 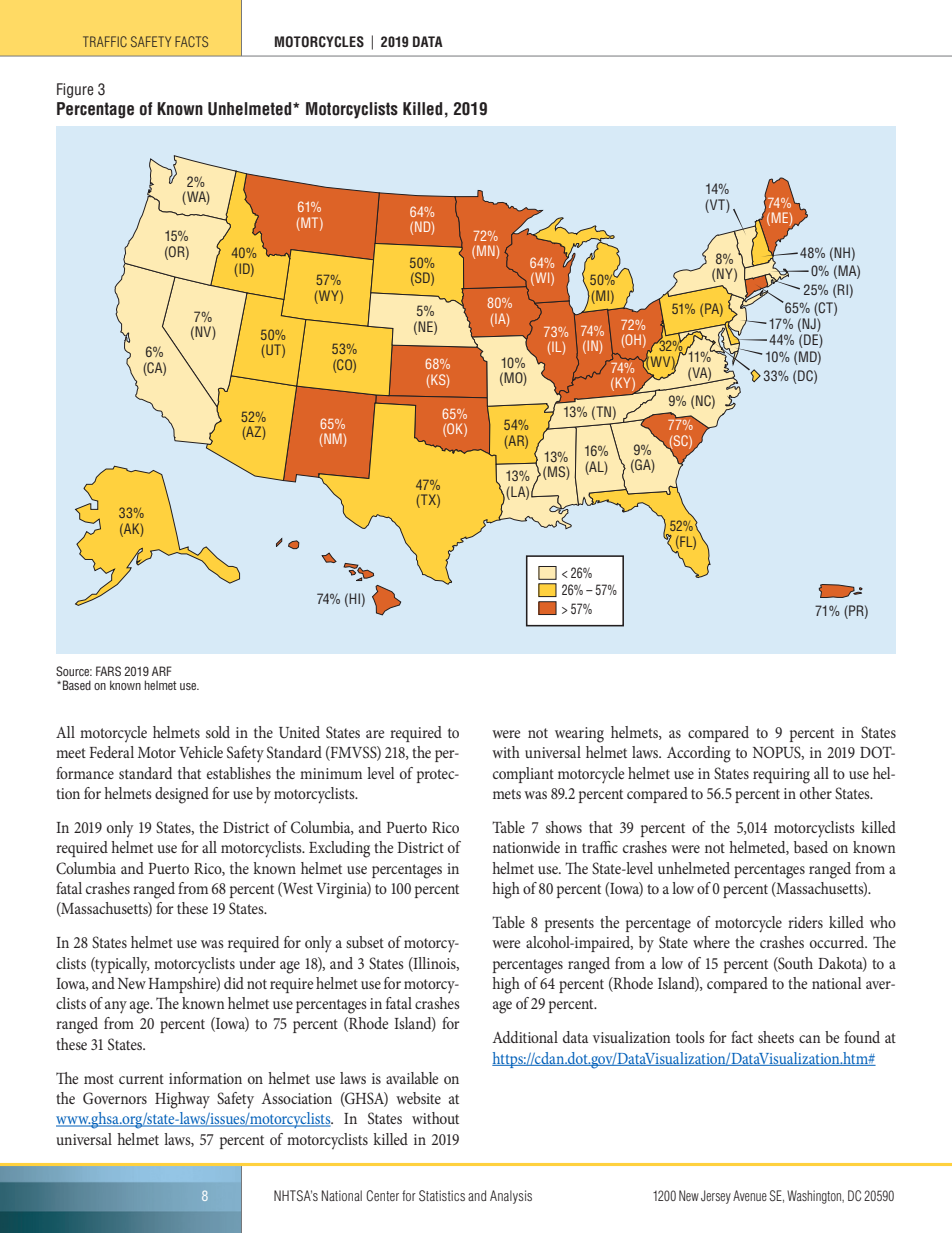 I want to click on Governors, so click(x=115, y=1098).
